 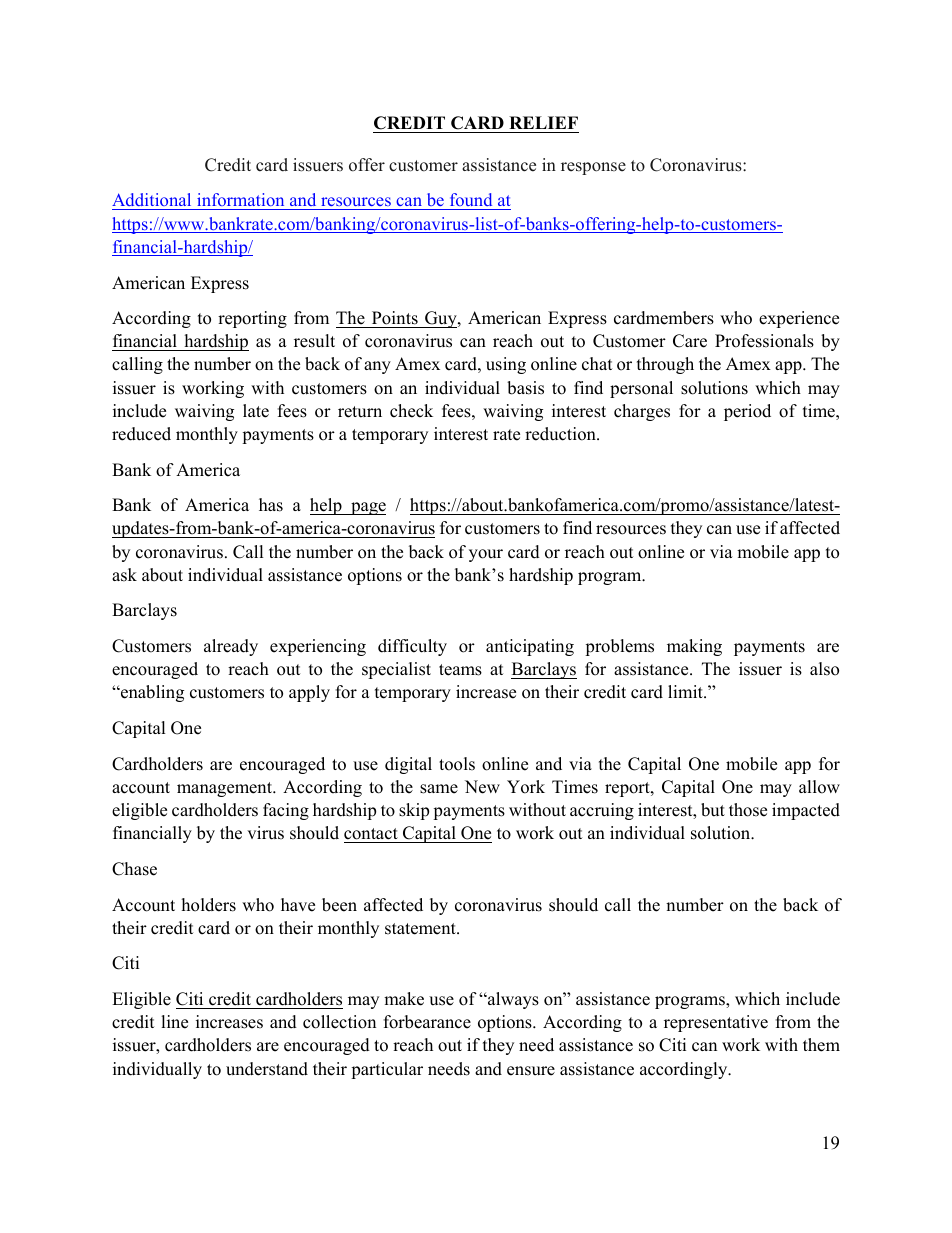 I want to click on found, so click(x=471, y=201).
